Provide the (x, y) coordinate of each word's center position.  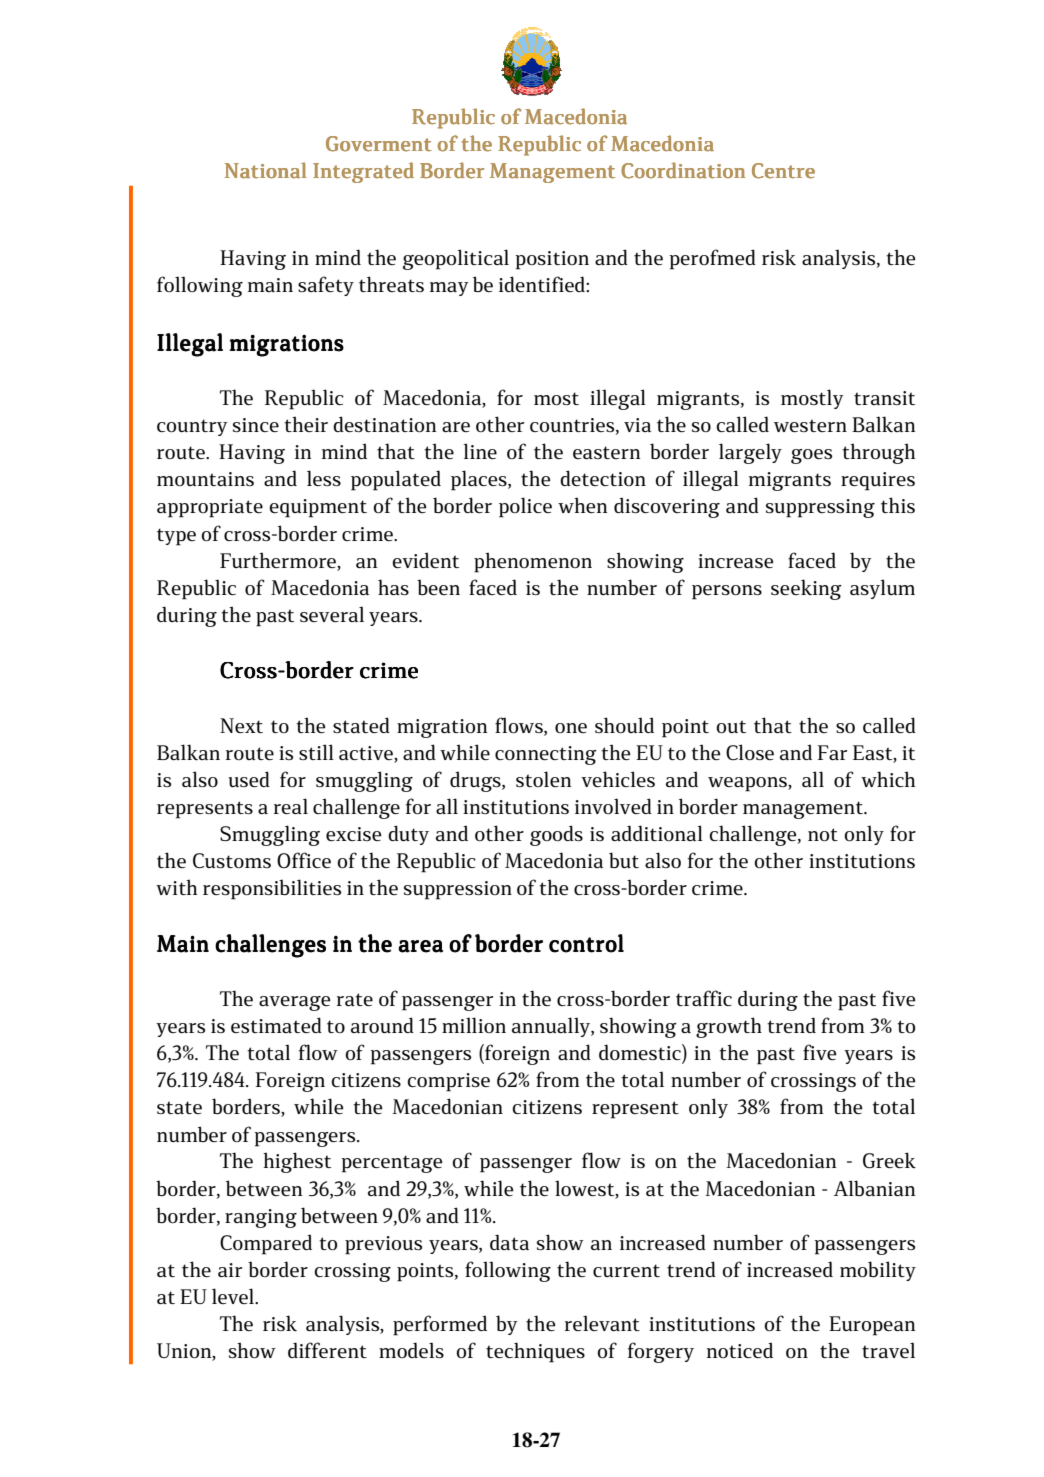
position (552, 260)
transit (884, 398)
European (872, 1326)
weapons (748, 784)
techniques (535, 1352)
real (291, 806)
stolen (543, 779)
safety (326, 286)
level (234, 1296)
